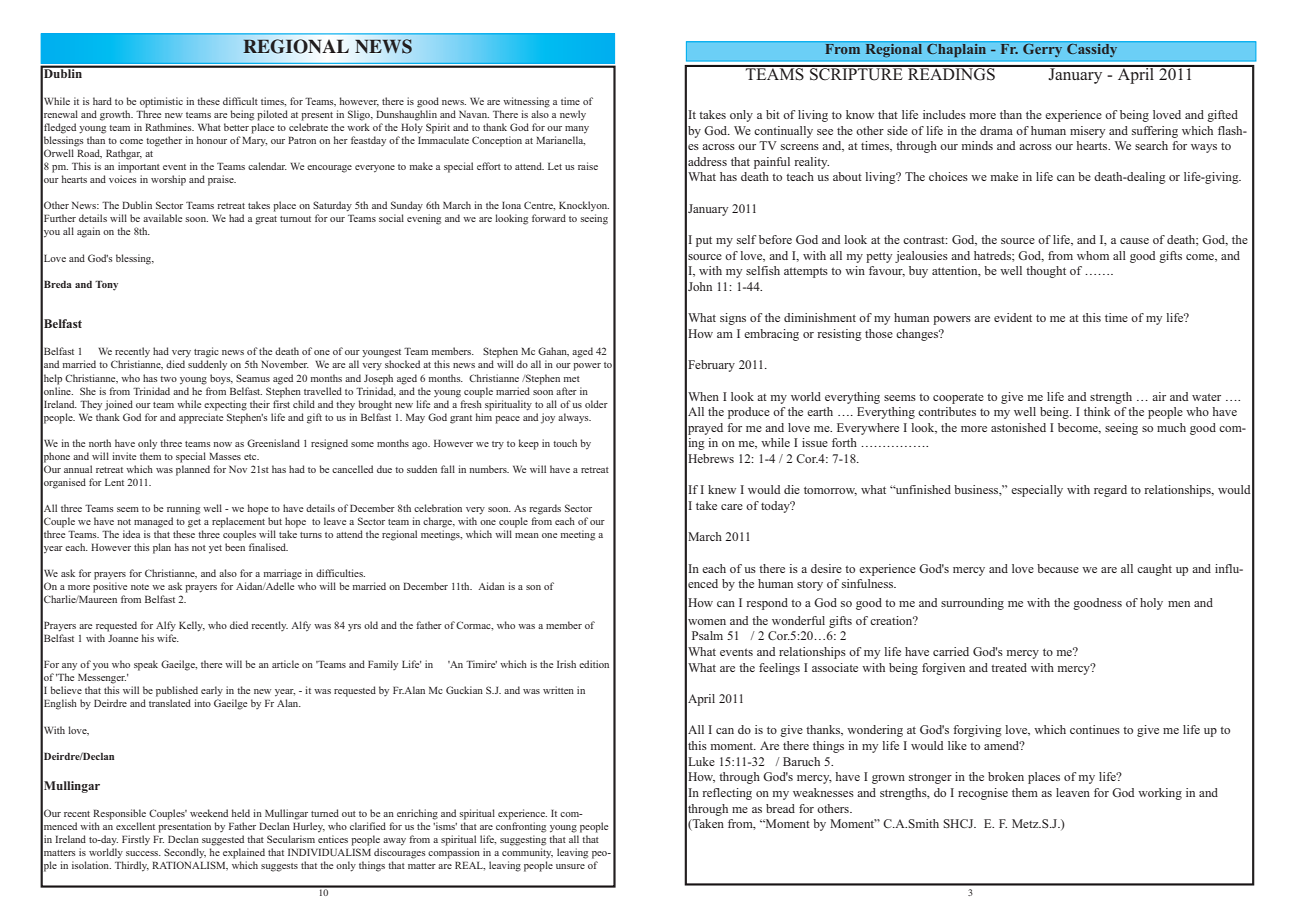 The image size is (1294, 924). Describe the element at coordinates (533, 587) in the document. I see `son` at that location.
